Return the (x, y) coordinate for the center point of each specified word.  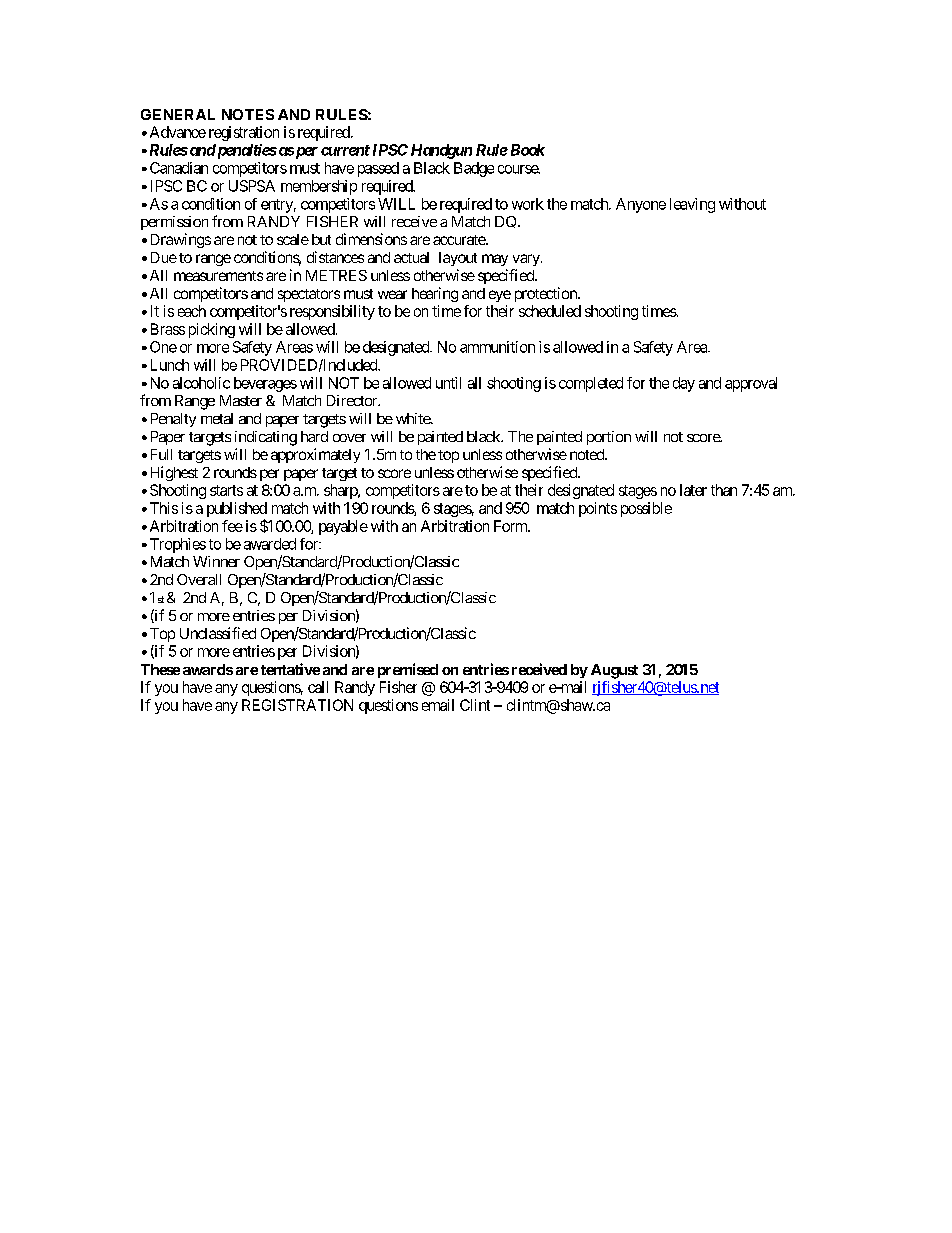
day (684, 384)
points (598, 509)
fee (232, 526)
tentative (290, 669)
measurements (218, 276)
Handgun (441, 151)
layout (458, 259)
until (448, 383)
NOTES (248, 114)
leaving (692, 205)
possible (646, 509)
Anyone (641, 205)
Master (241, 400)
